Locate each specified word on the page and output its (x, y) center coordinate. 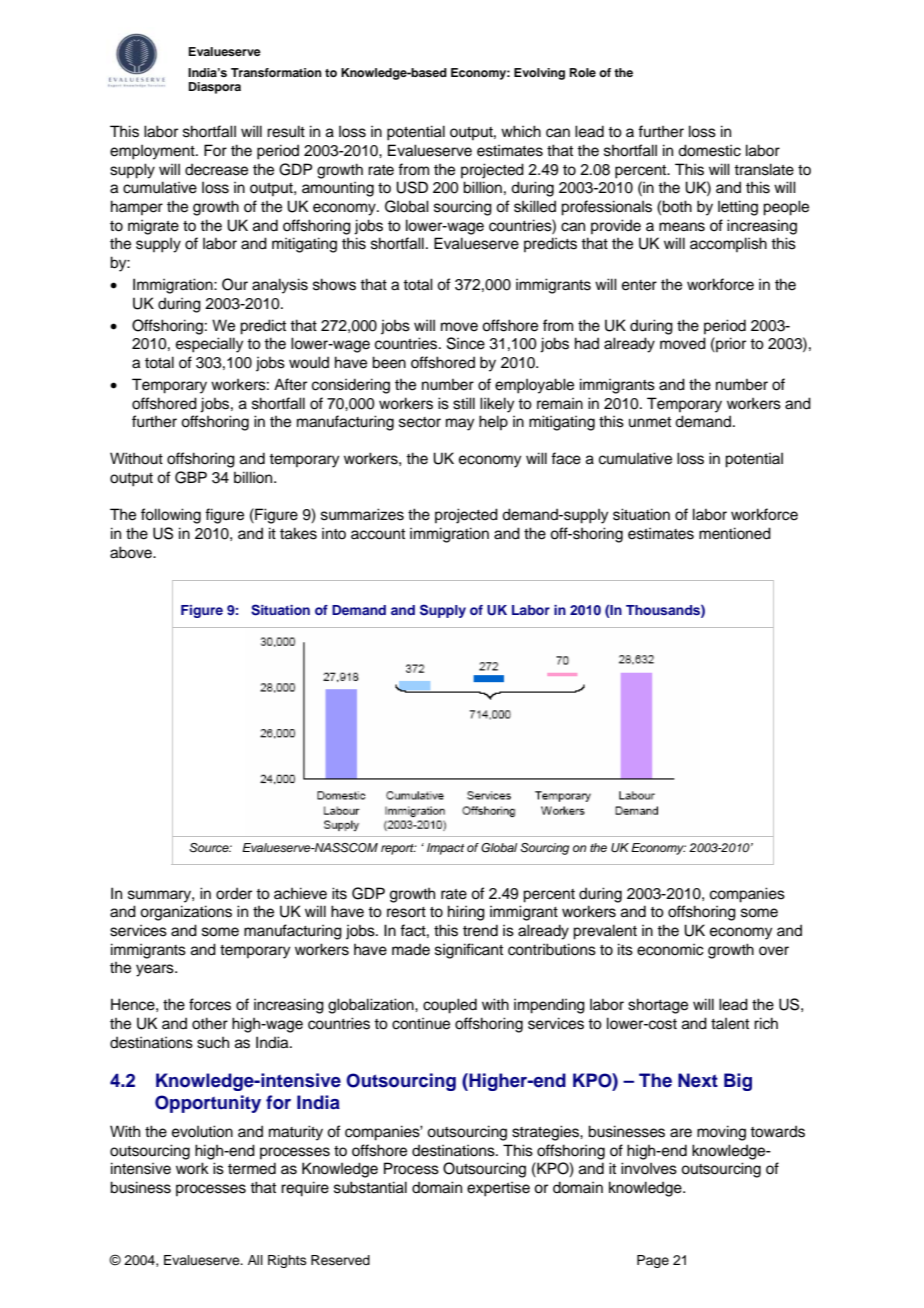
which (521, 131)
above (132, 552)
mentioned (735, 533)
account (378, 534)
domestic (709, 150)
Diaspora (215, 88)
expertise (498, 1189)
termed (252, 1168)
